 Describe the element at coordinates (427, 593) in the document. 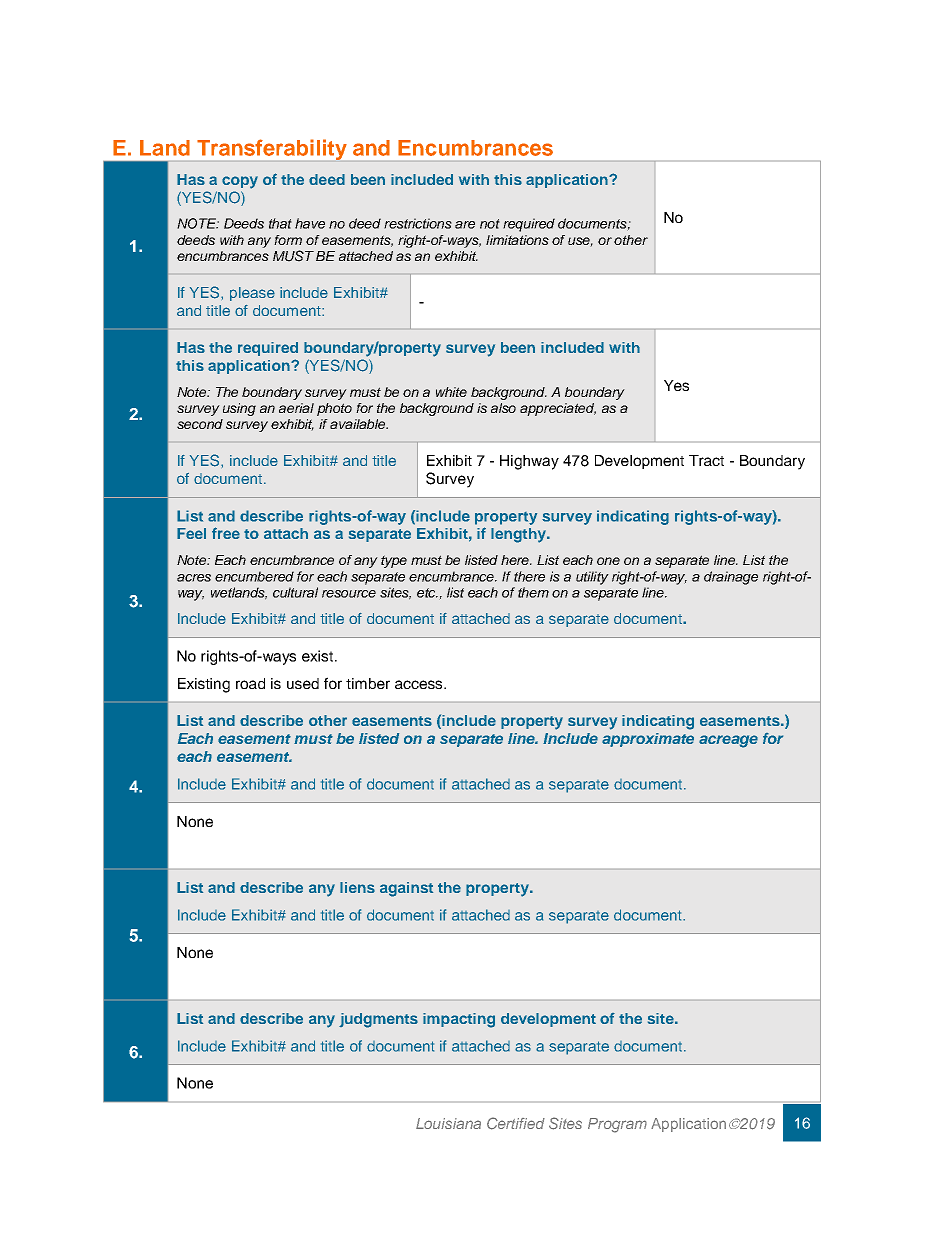

I see `etc` at that location.
